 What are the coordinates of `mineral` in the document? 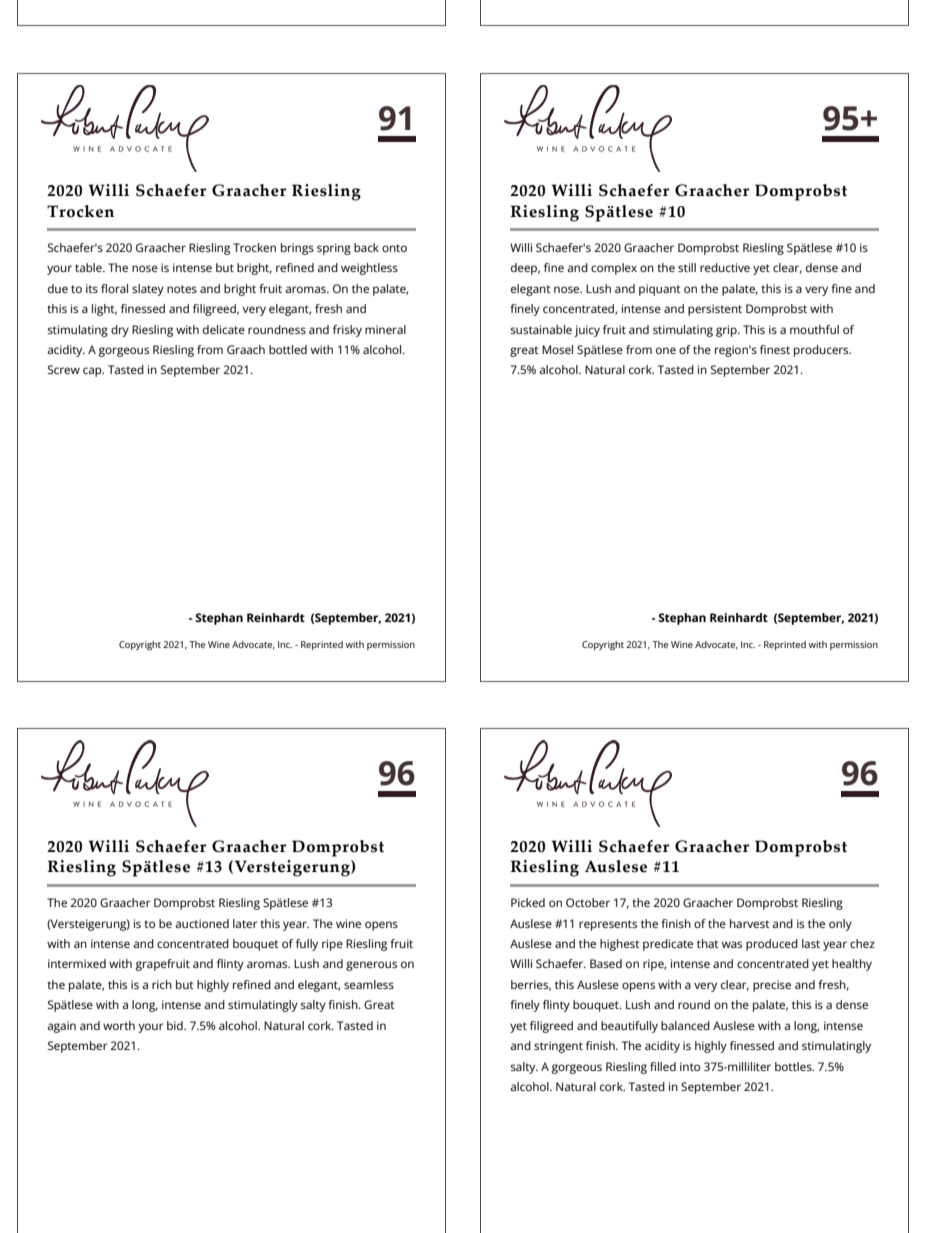 It's located at (385, 329).
